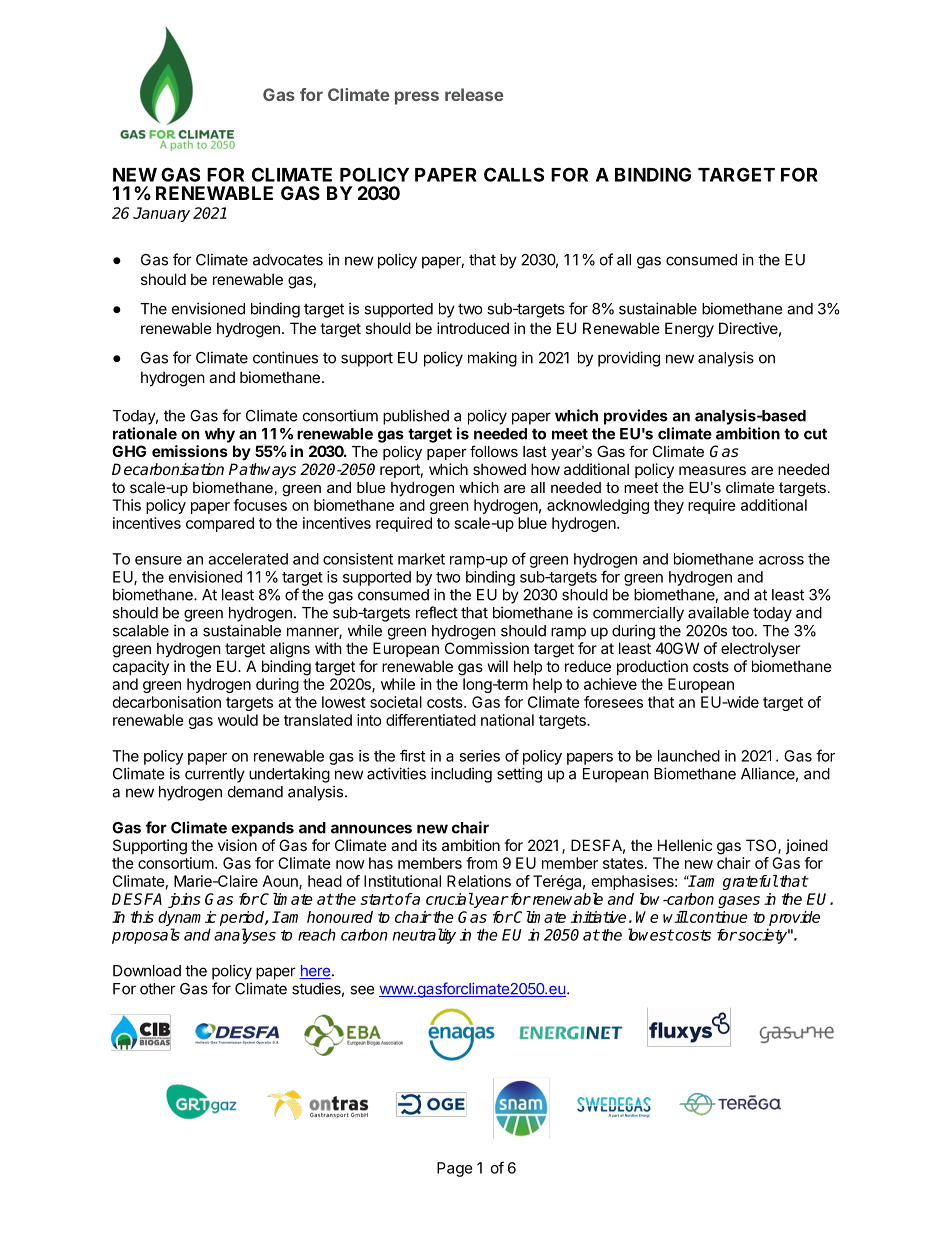 This page has width=952, height=1233. I want to click on follows, so click(494, 451).
